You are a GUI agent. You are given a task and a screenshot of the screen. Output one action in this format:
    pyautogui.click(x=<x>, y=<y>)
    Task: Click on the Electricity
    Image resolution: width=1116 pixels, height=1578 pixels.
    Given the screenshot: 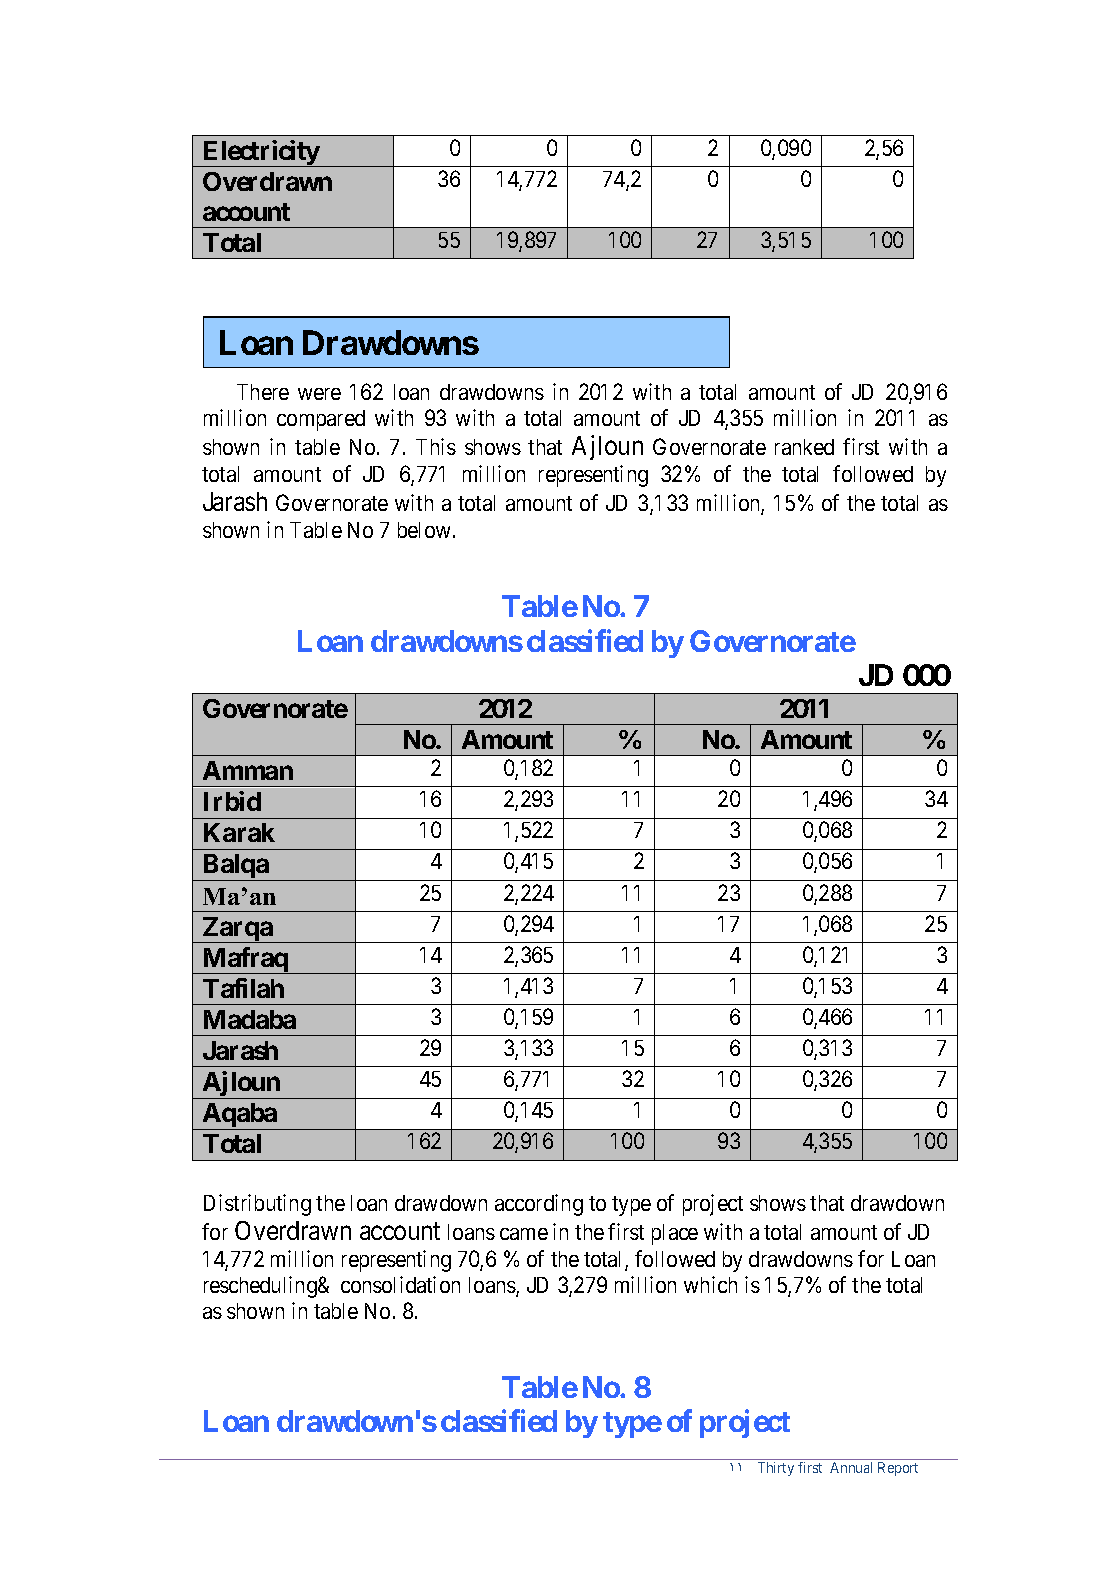 What is the action you would take?
    pyautogui.click(x=260, y=153)
